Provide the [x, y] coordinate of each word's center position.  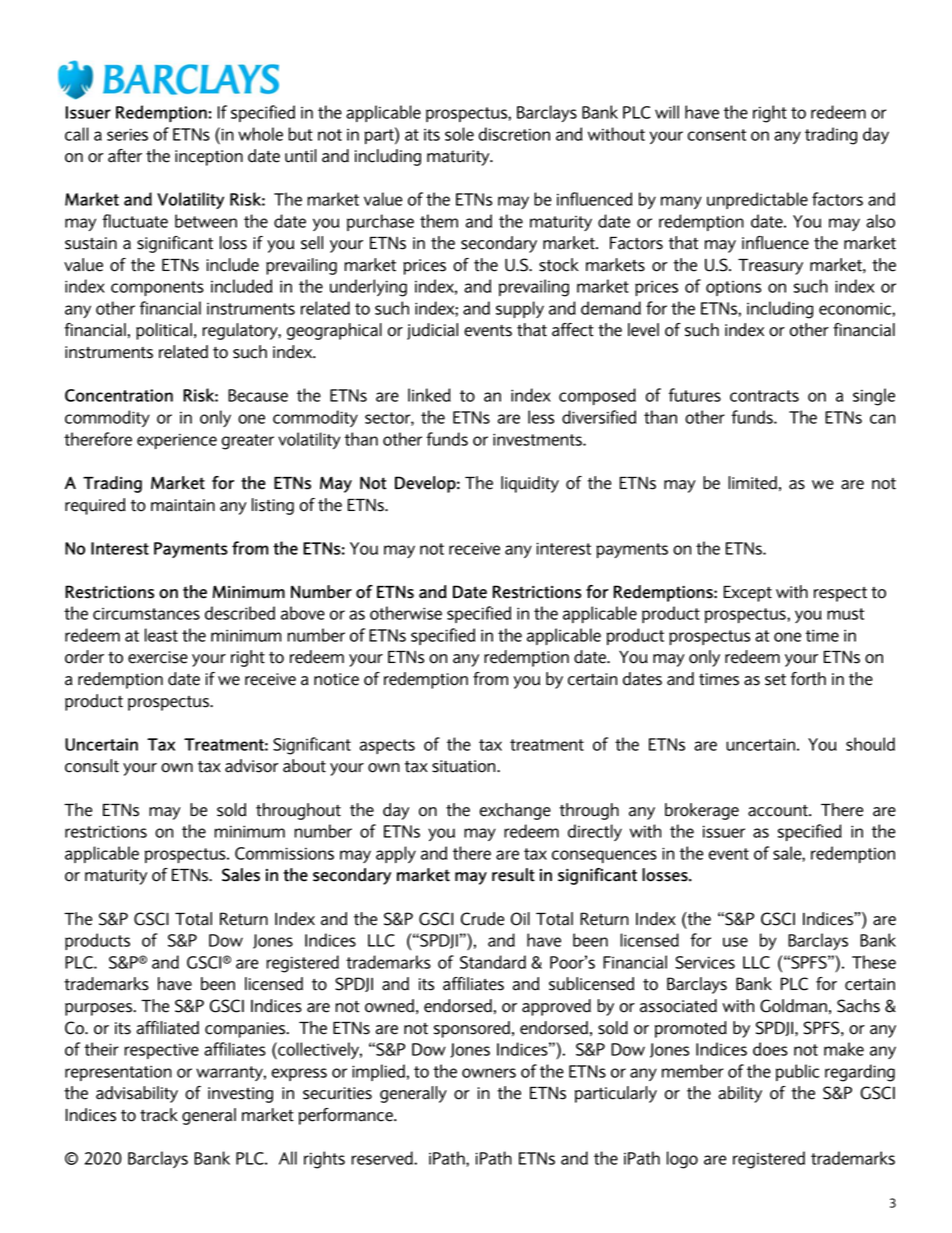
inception [209, 158]
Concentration [119, 395]
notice [336, 679]
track [159, 1115]
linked [429, 395]
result [513, 875]
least [161, 635]
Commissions [284, 853]
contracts [764, 396]
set [775, 680]
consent [717, 135]
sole [459, 134]
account [779, 811]
